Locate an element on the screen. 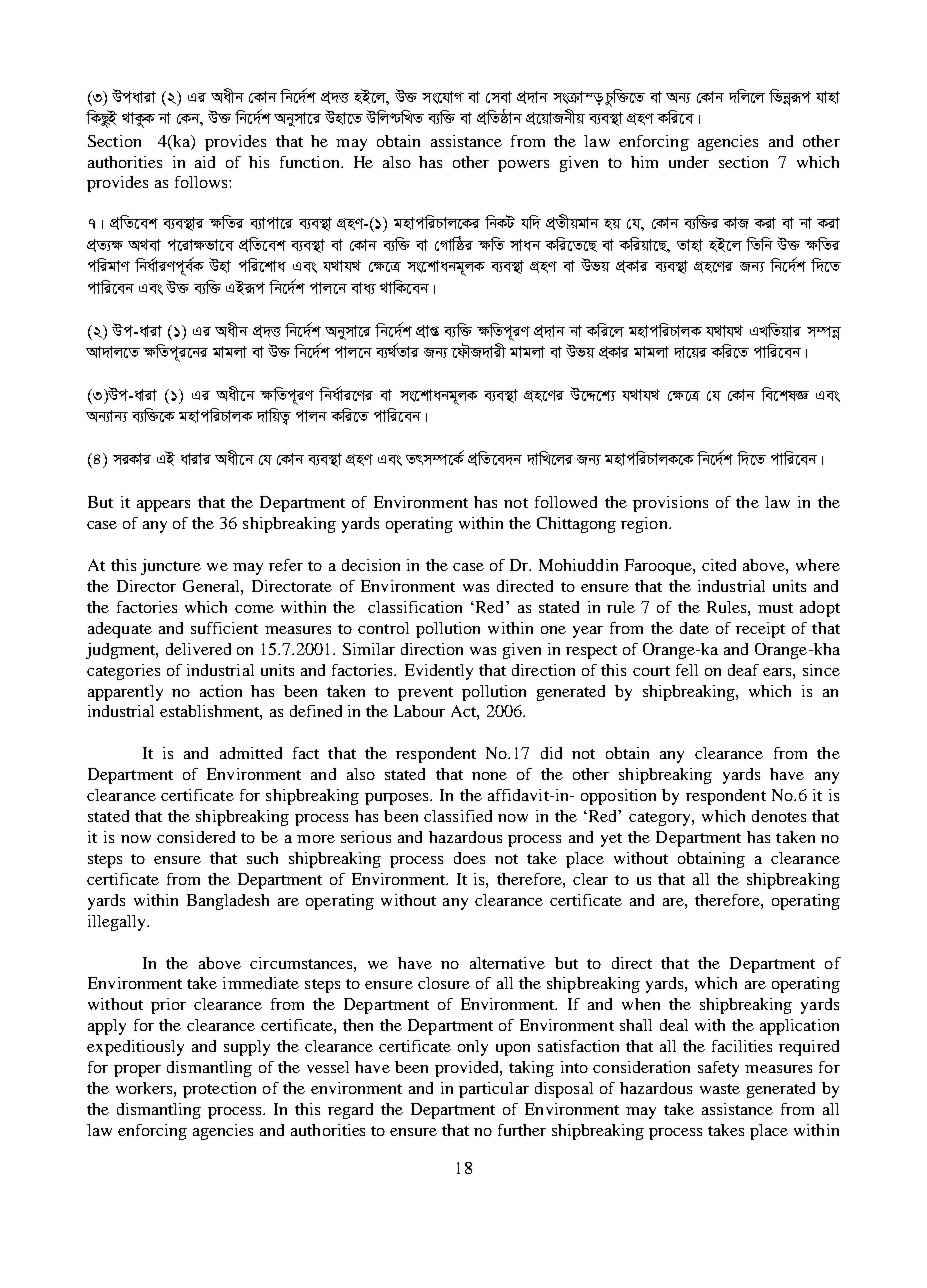  under is located at coordinates (689, 162).
